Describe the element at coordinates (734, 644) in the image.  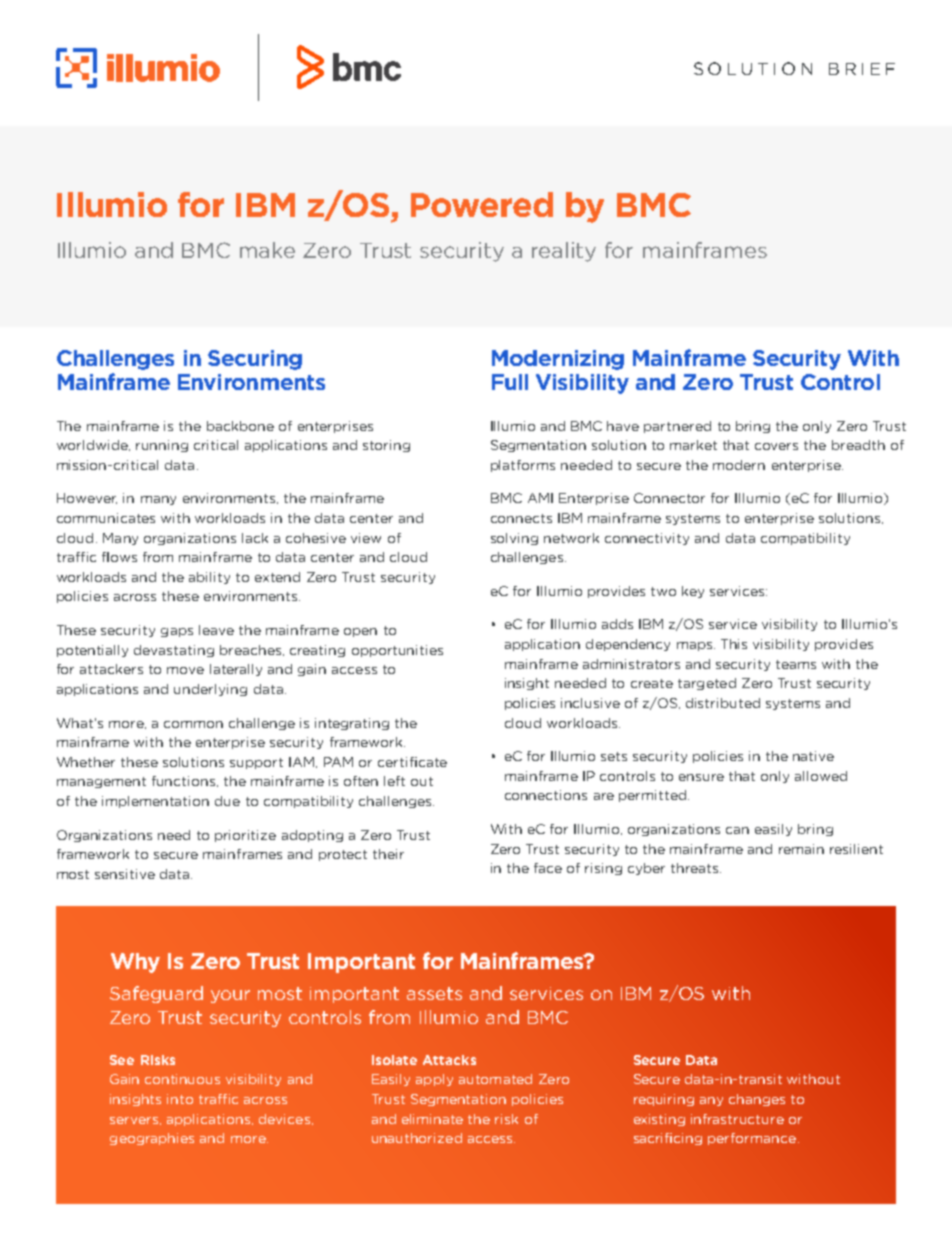
I see `This` at that location.
